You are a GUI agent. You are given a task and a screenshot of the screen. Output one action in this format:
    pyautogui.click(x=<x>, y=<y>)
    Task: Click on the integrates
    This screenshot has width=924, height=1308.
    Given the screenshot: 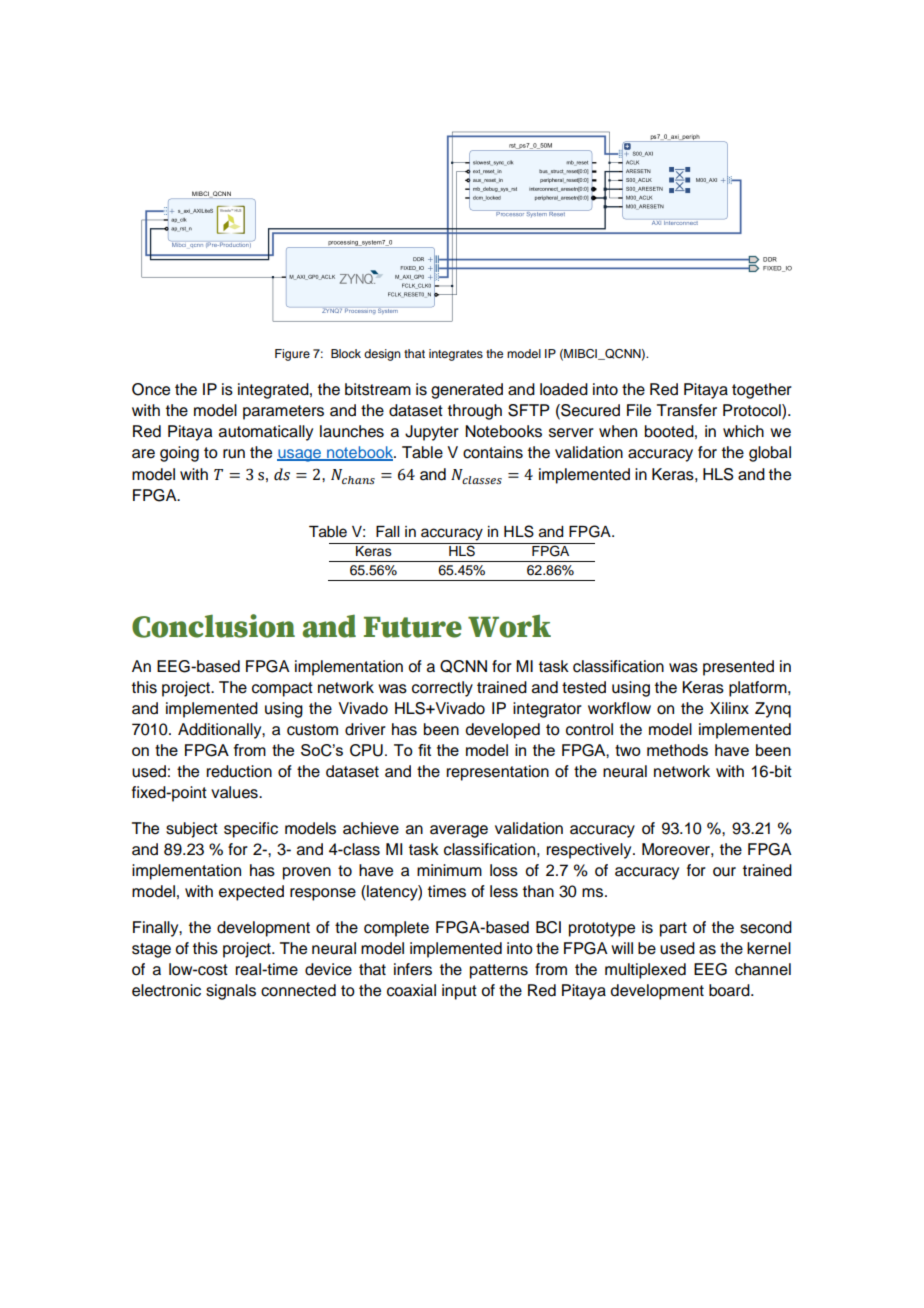 What is the action you would take?
    pyautogui.click(x=456, y=355)
